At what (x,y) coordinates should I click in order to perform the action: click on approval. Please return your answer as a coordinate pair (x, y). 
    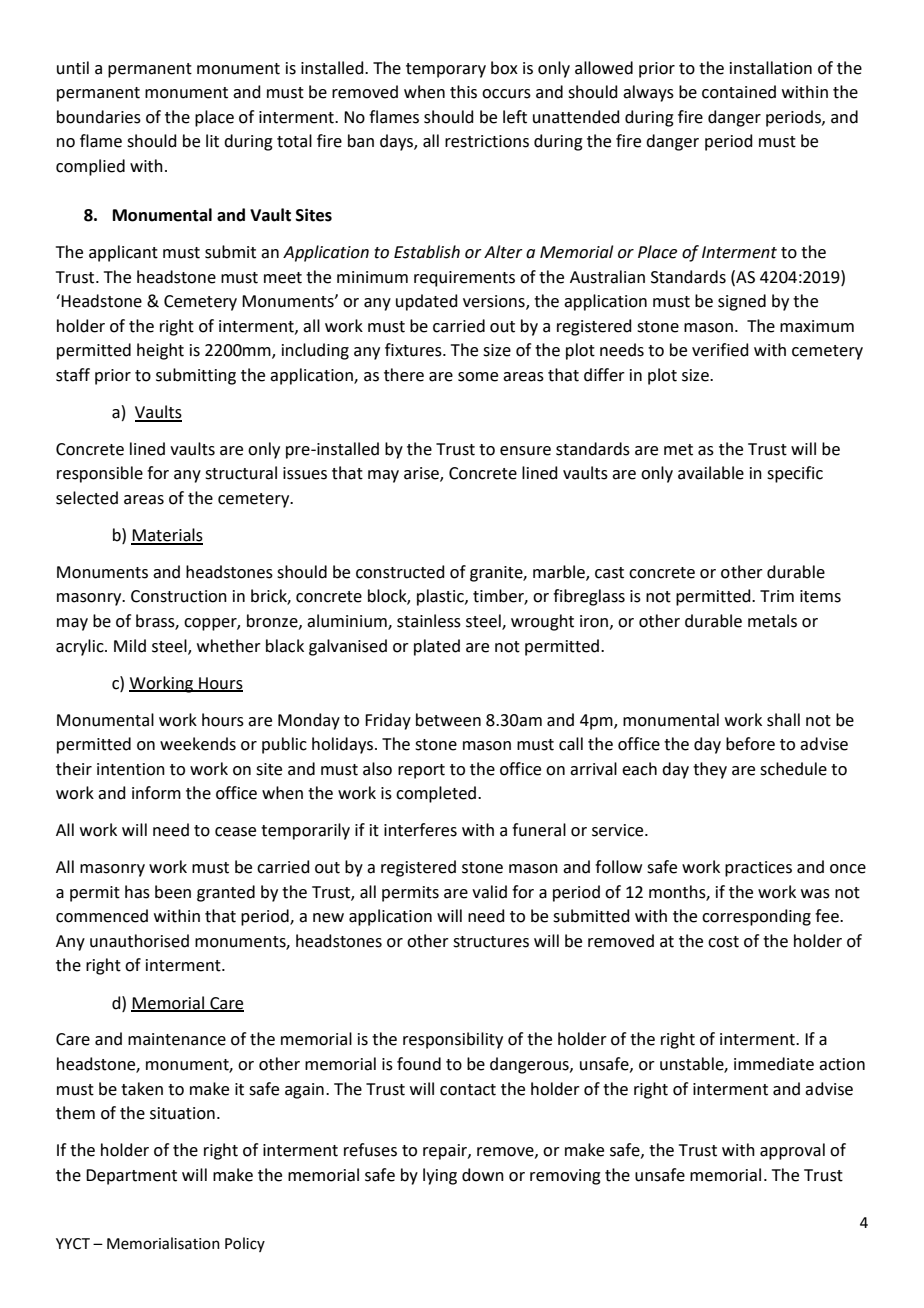
    Looking at the image, I should click on (792, 1151).
